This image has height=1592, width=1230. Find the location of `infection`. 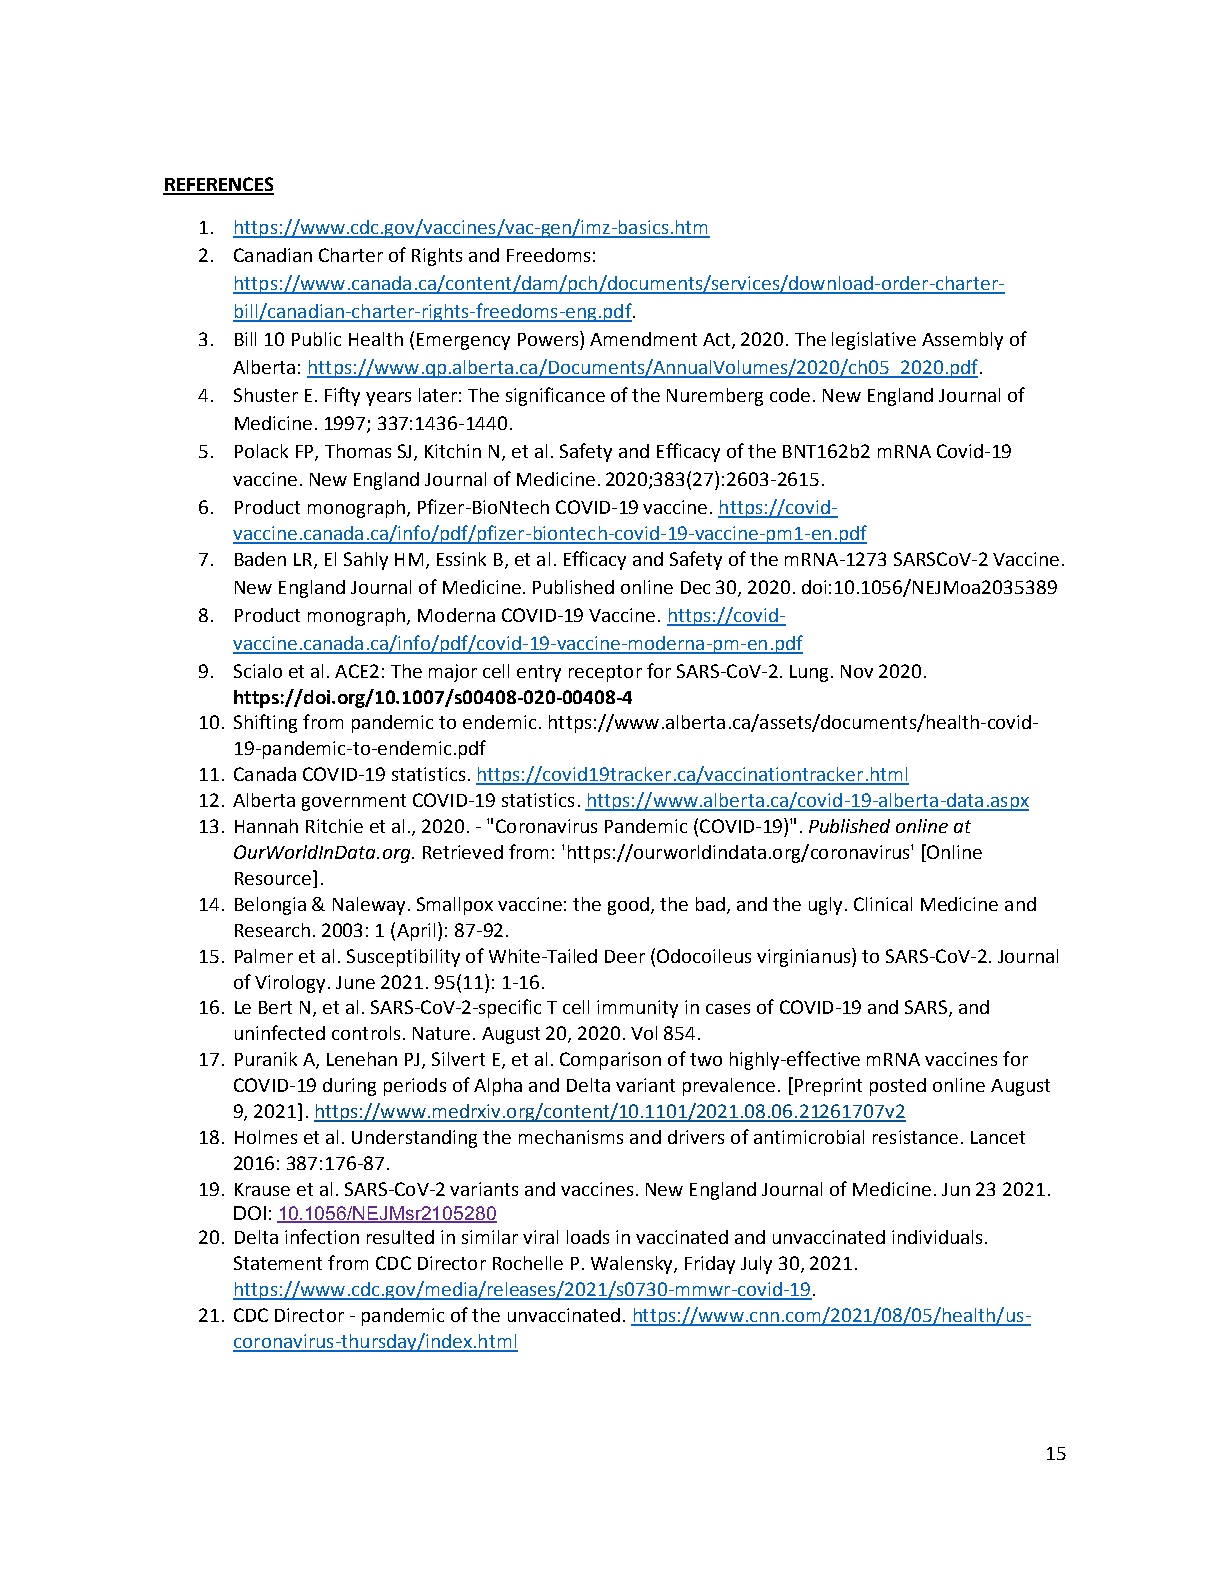

infection is located at coordinates (322, 1236).
